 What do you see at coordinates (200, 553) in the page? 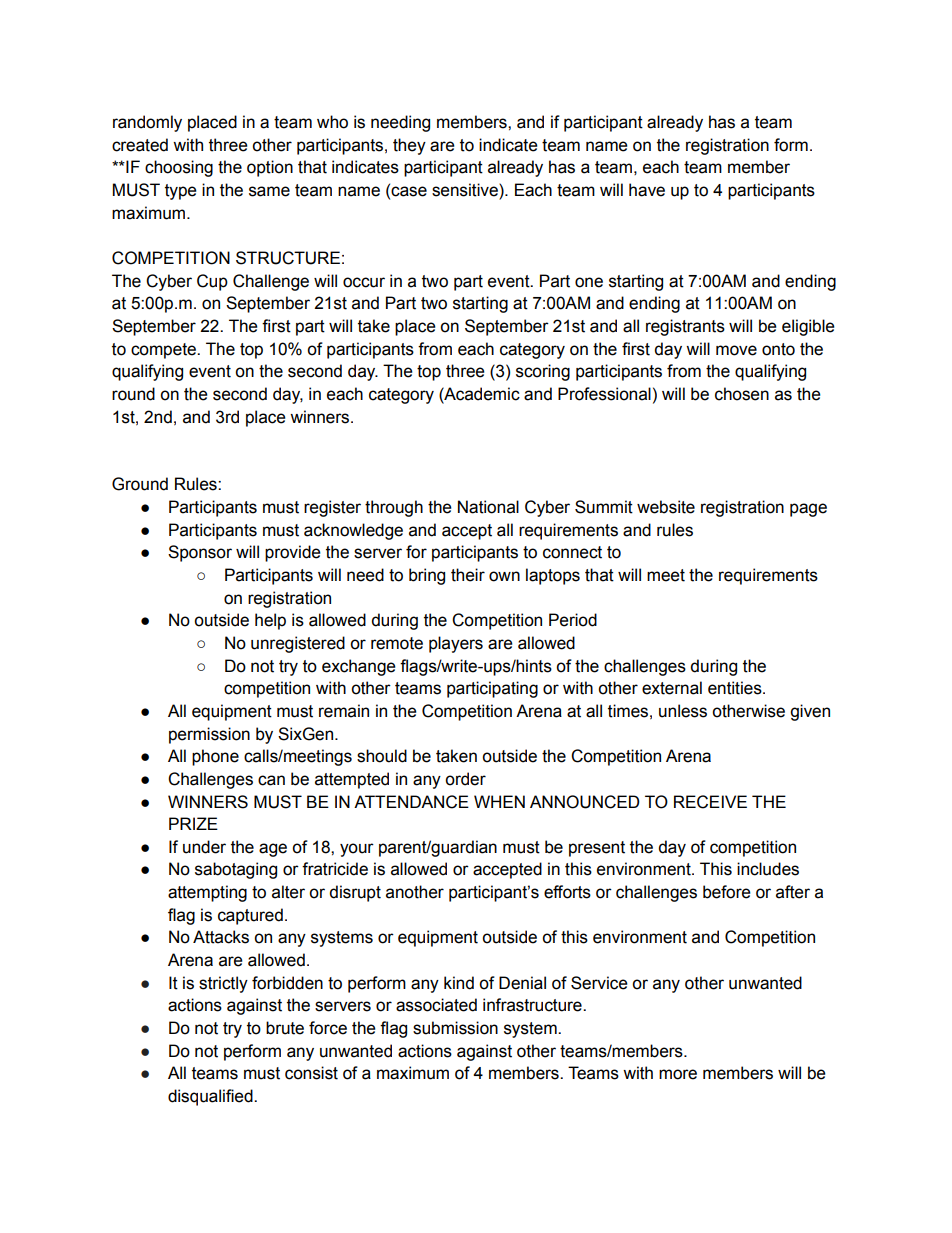
I see `Sponsor` at bounding box center [200, 553].
